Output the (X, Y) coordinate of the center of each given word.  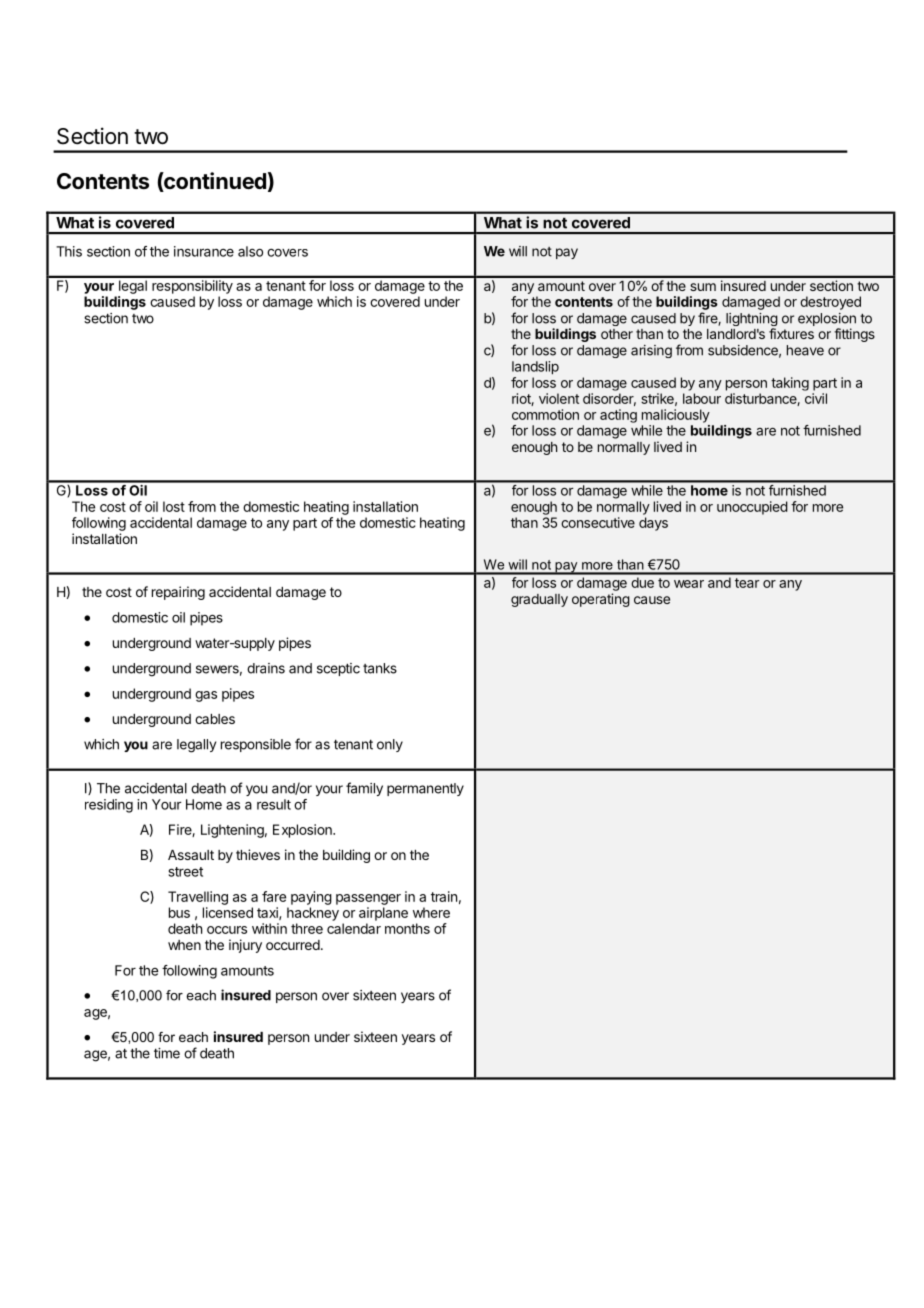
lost (174, 506)
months (407, 928)
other (617, 334)
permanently (425, 789)
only (390, 745)
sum (703, 287)
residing (109, 806)
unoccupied (752, 508)
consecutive (598, 522)
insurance (204, 251)
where (431, 912)
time (167, 1053)
